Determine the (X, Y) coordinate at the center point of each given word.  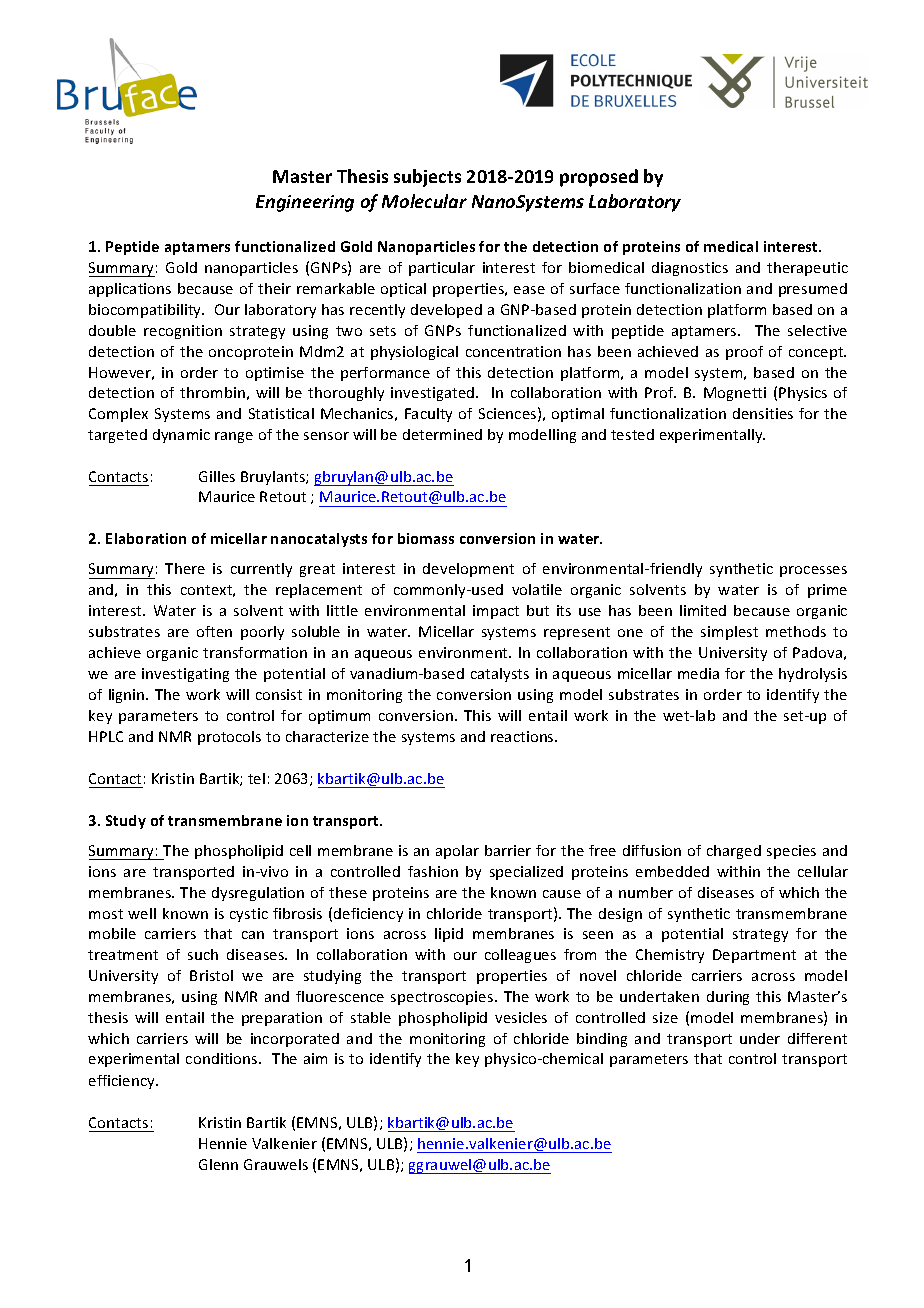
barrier (508, 850)
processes (813, 571)
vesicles (521, 1017)
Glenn (218, 1164)
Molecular (424, 201)
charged (734, 852)
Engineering (305, 203)
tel (256, 778)
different (817, 1038)
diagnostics (690, 269)
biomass (426, 538)
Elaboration (146, 538)
